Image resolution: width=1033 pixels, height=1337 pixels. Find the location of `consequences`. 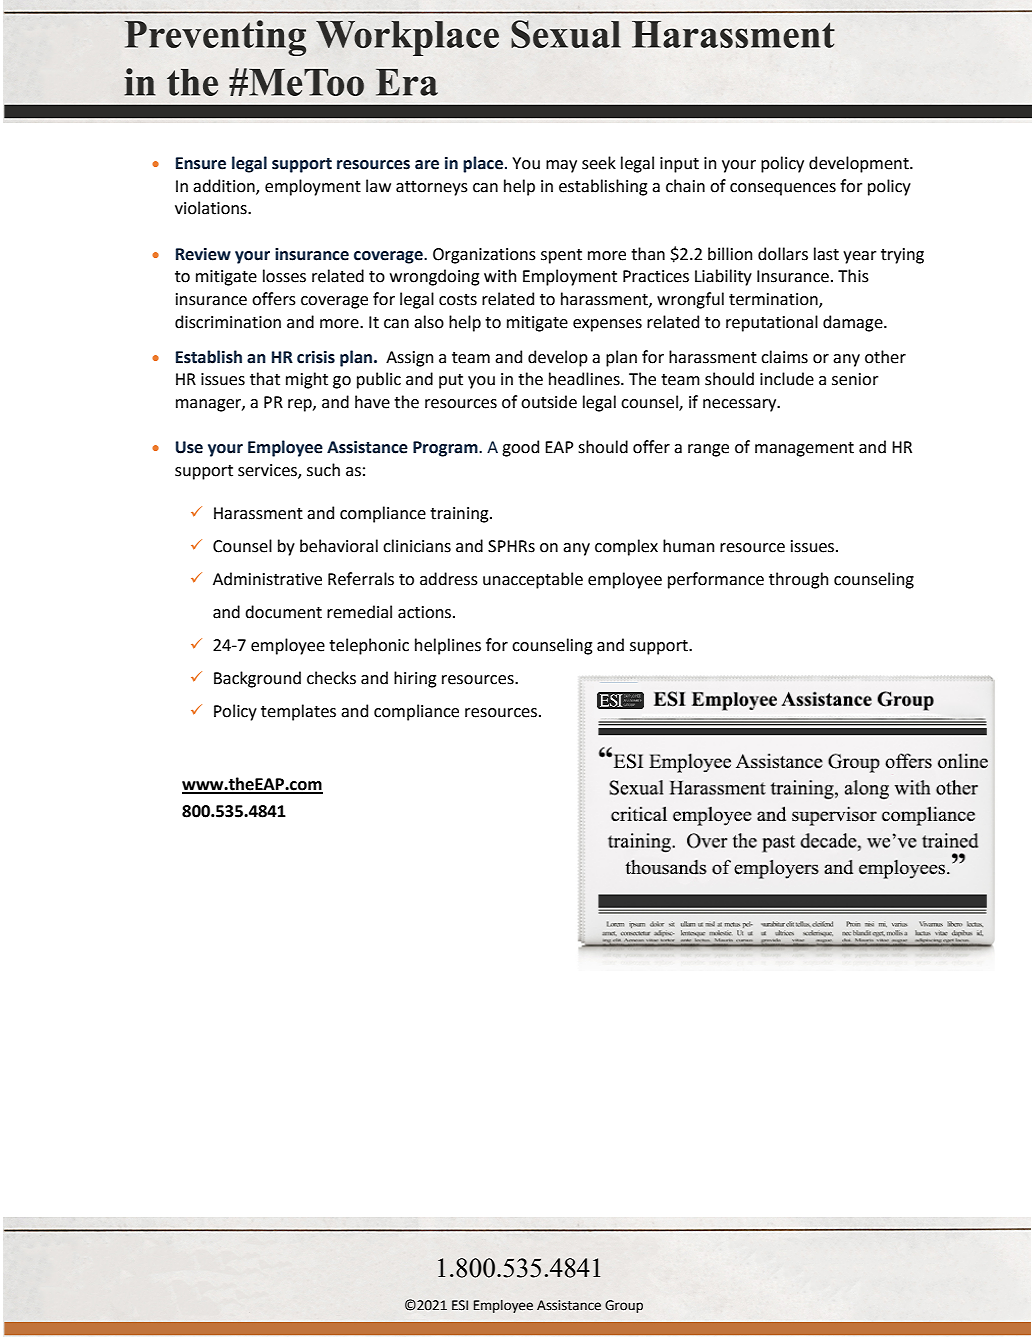

consequences is located at coordinates (783, 189).
